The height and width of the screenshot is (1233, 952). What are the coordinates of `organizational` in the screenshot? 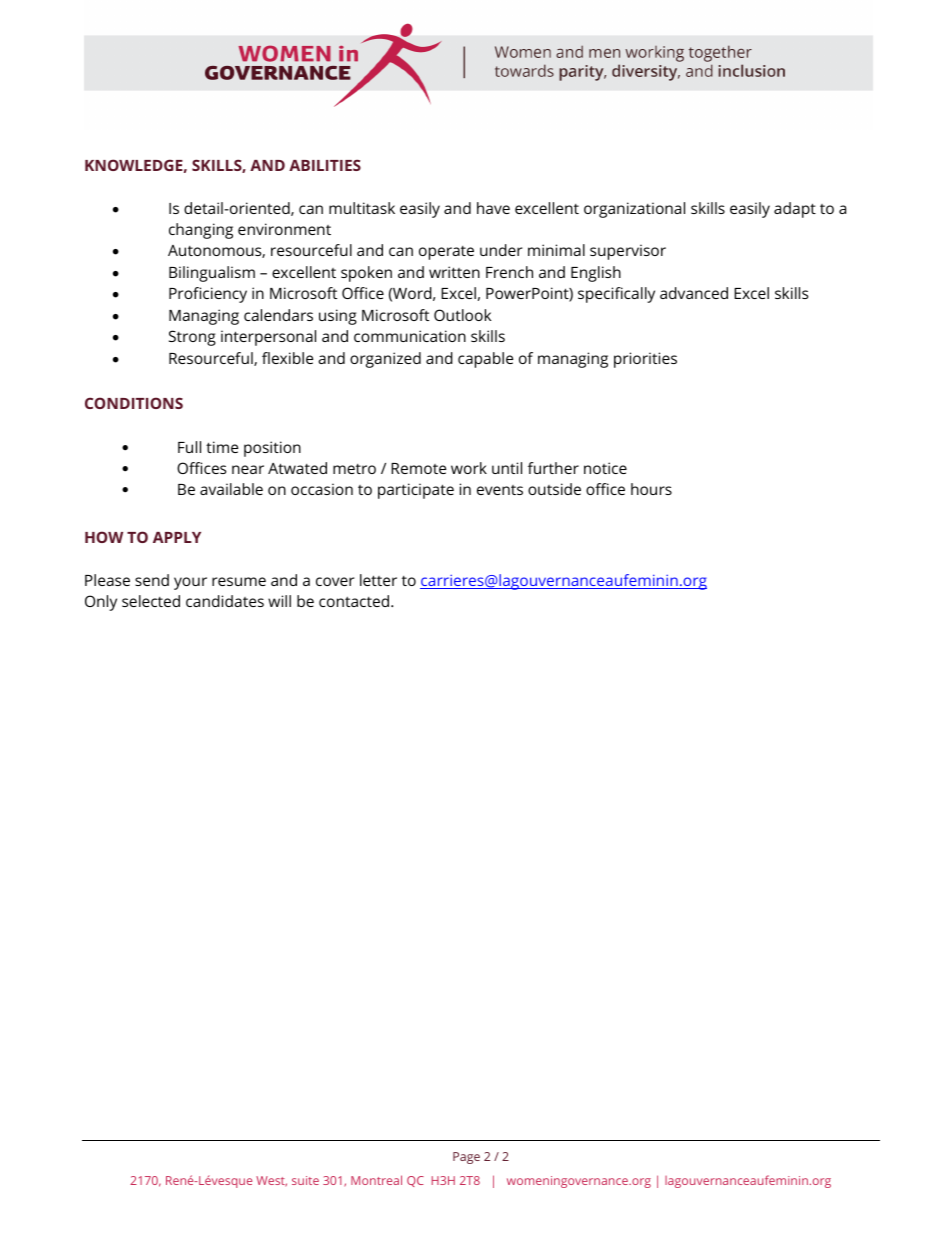 It's located at (634, 210).
